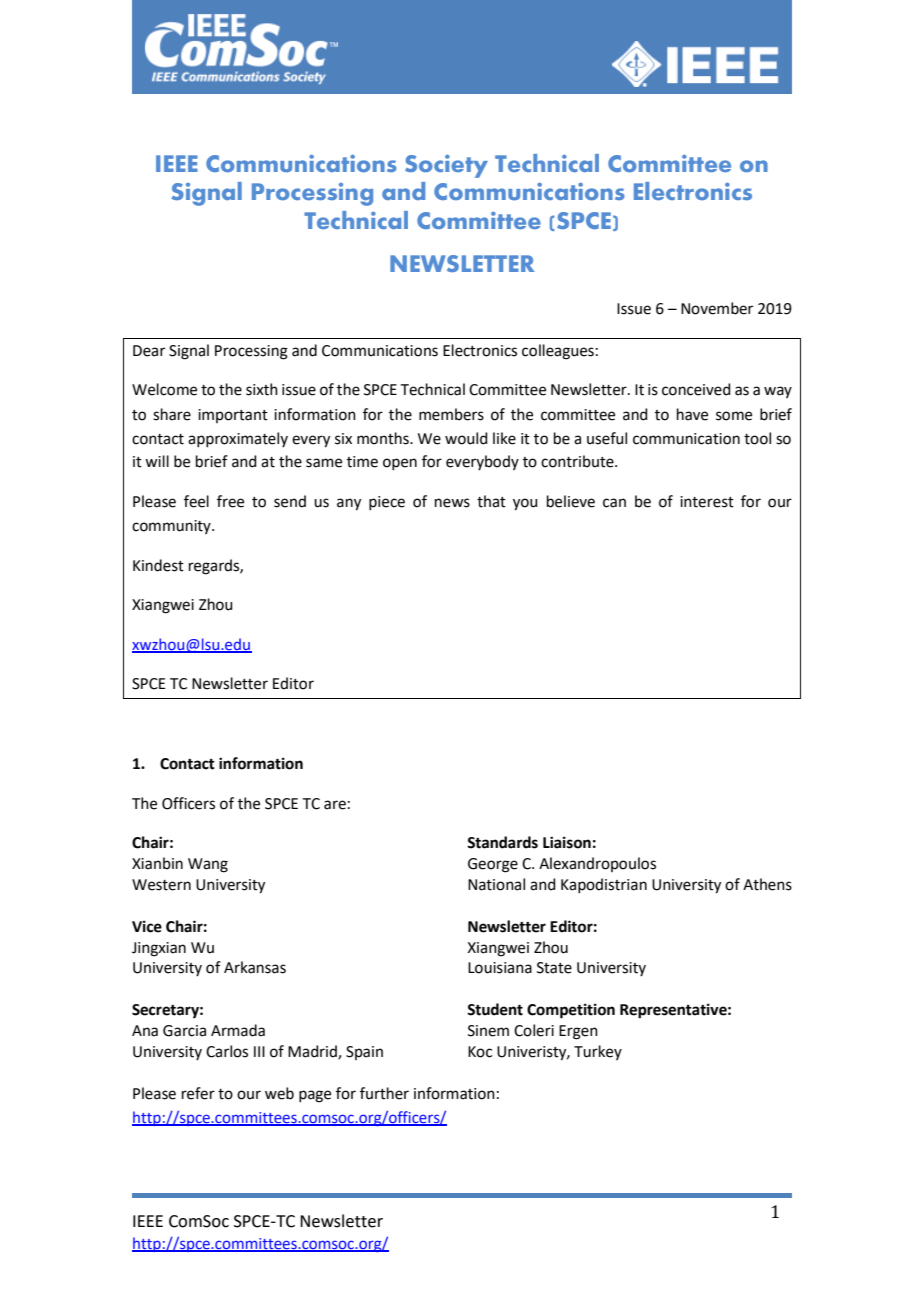 This image has width=924, height=1308. Describe the element at coordinates (227, 1051) in the image. I see `Carlos` at that location.
